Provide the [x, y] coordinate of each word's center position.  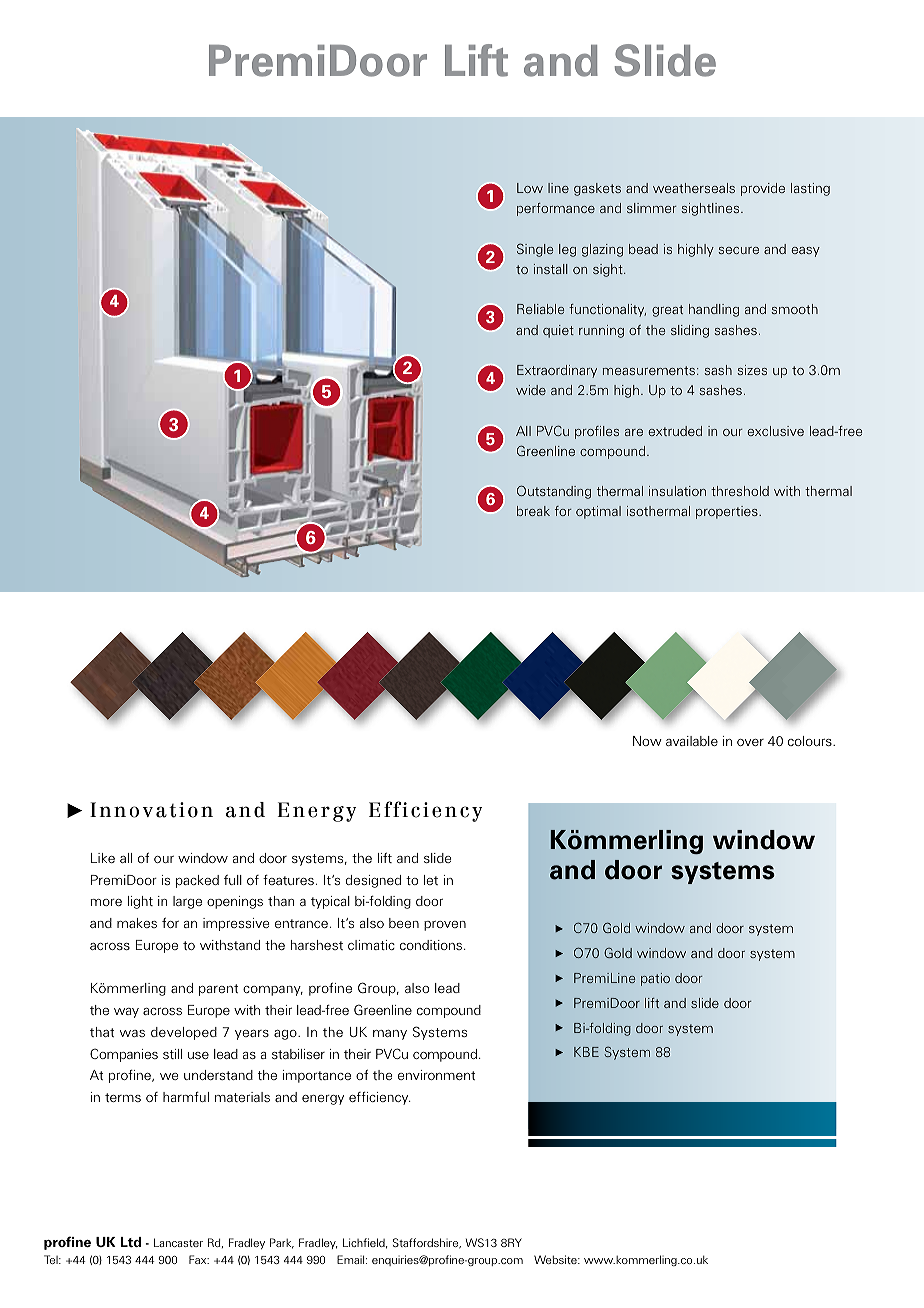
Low [530, 188]
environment [436, 1075]
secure [738, 250]
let [431, 880]
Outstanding [554, 492]
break [533, 511]
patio [655, 979]
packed [197, 881]
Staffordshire [427, 1243]
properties [728, 512]
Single [535, 250]
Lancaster [178, 1242]
